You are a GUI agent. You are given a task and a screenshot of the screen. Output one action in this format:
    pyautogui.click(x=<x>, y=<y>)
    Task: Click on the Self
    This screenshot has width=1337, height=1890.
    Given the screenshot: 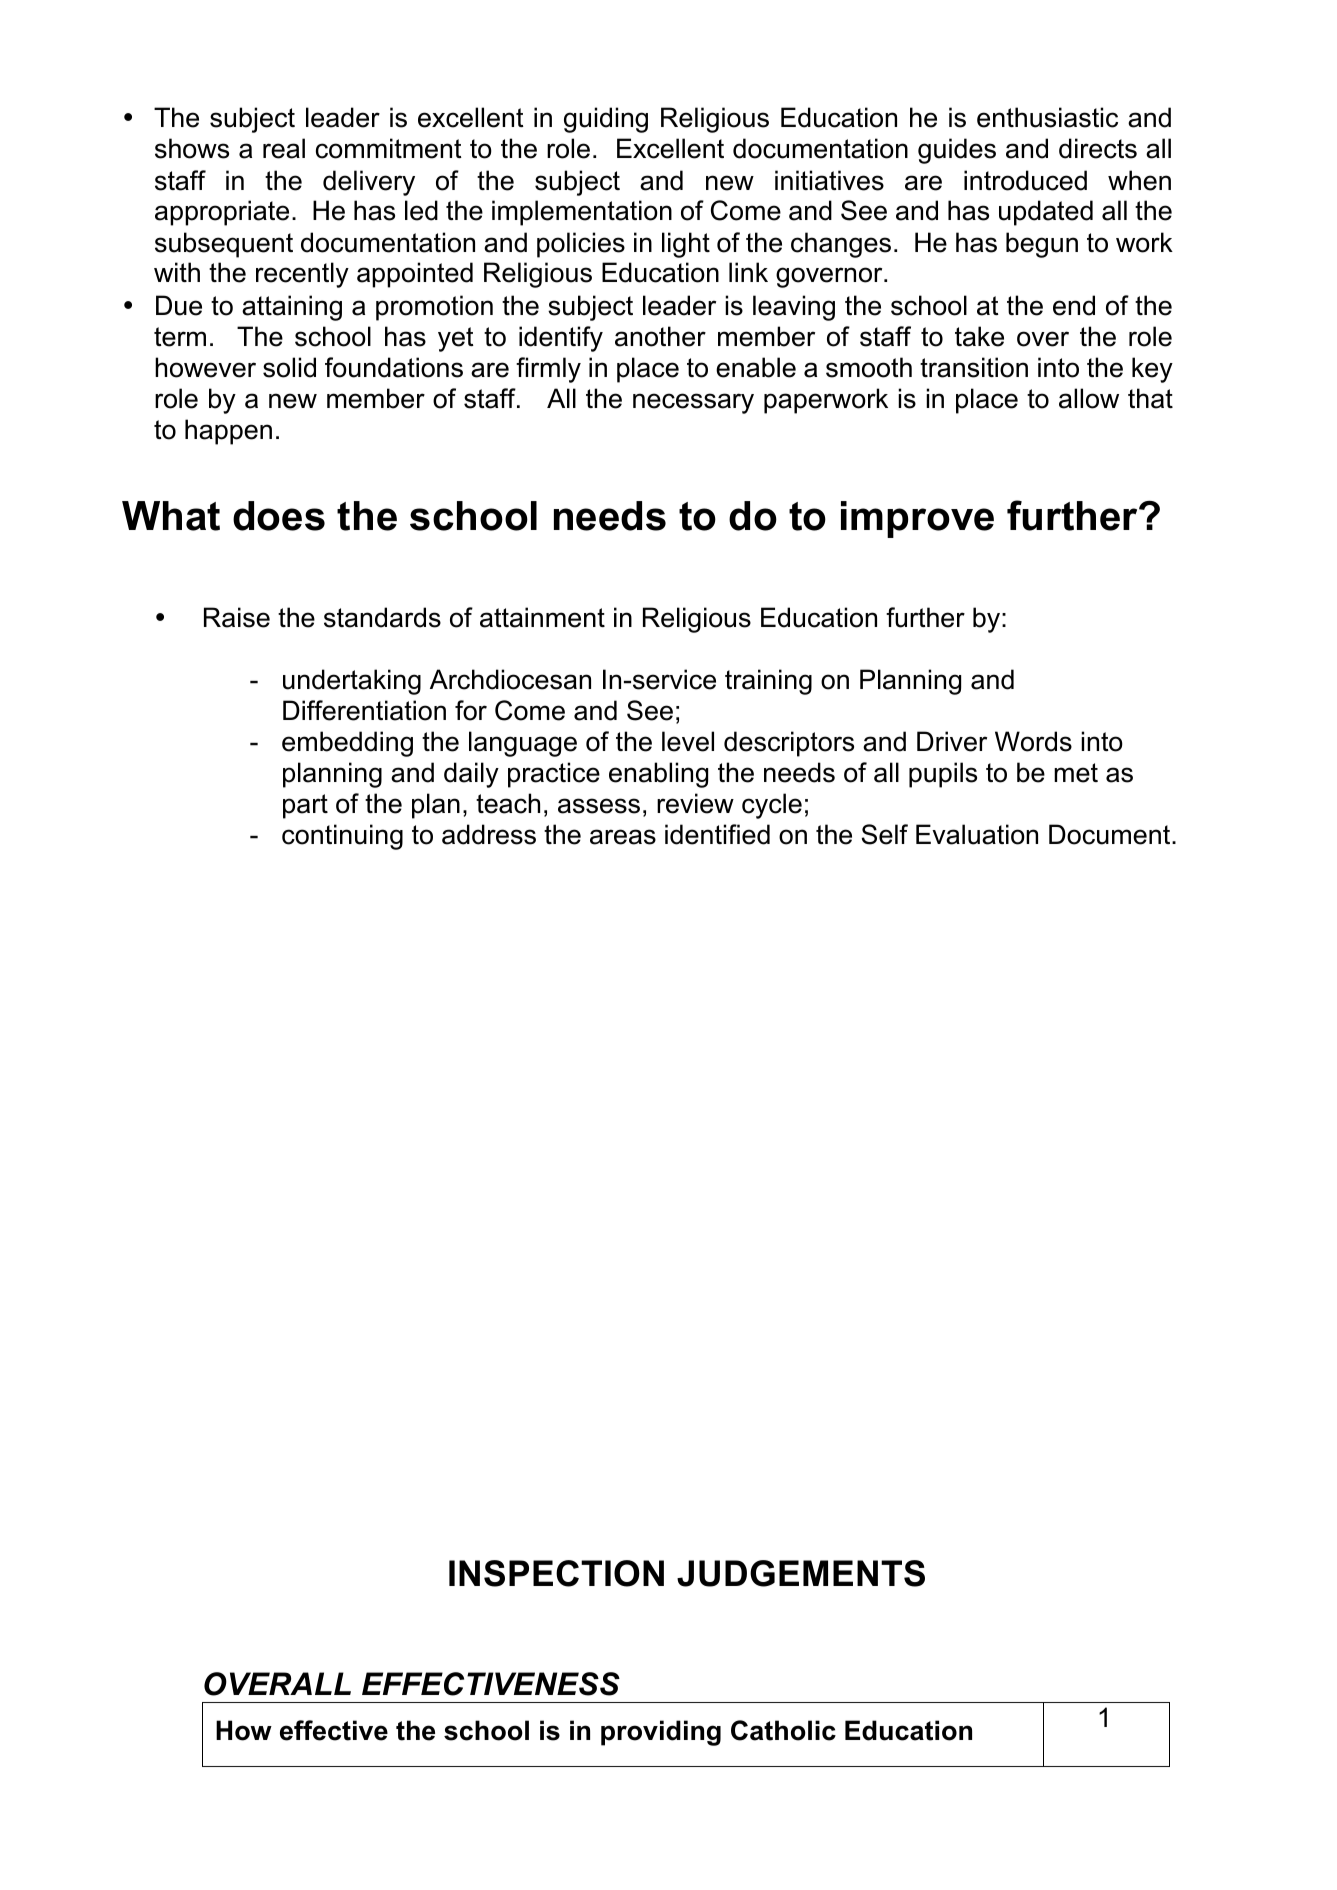 What is the action you would take?
    pyautogui.click(x=885, y=834)
